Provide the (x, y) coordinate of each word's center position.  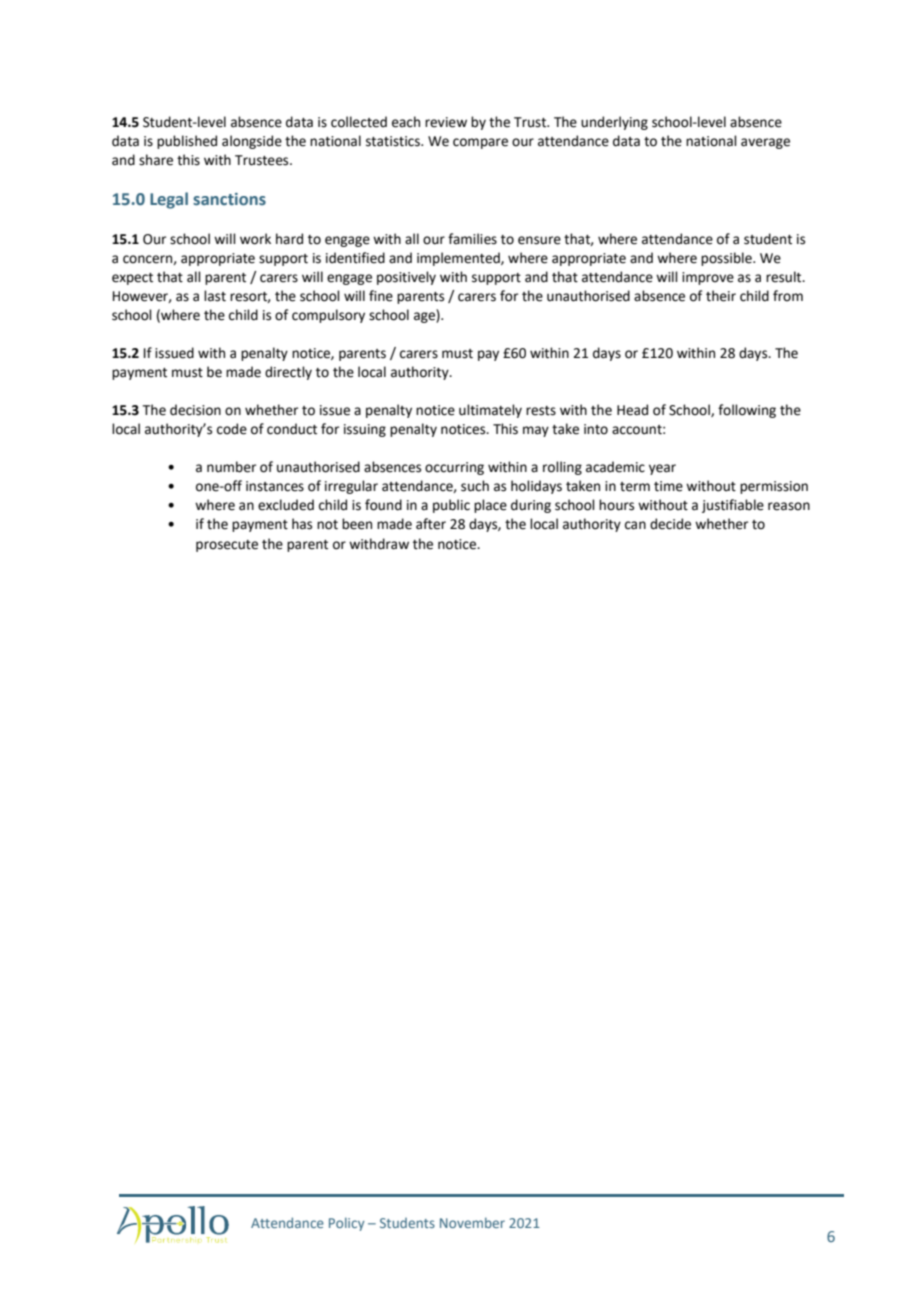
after (431, 524)
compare (480, 143)
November (472, 1222)
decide (670, 524)
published (187, 142)
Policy (347, 1224)
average (765, 143)
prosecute (227, 546)
